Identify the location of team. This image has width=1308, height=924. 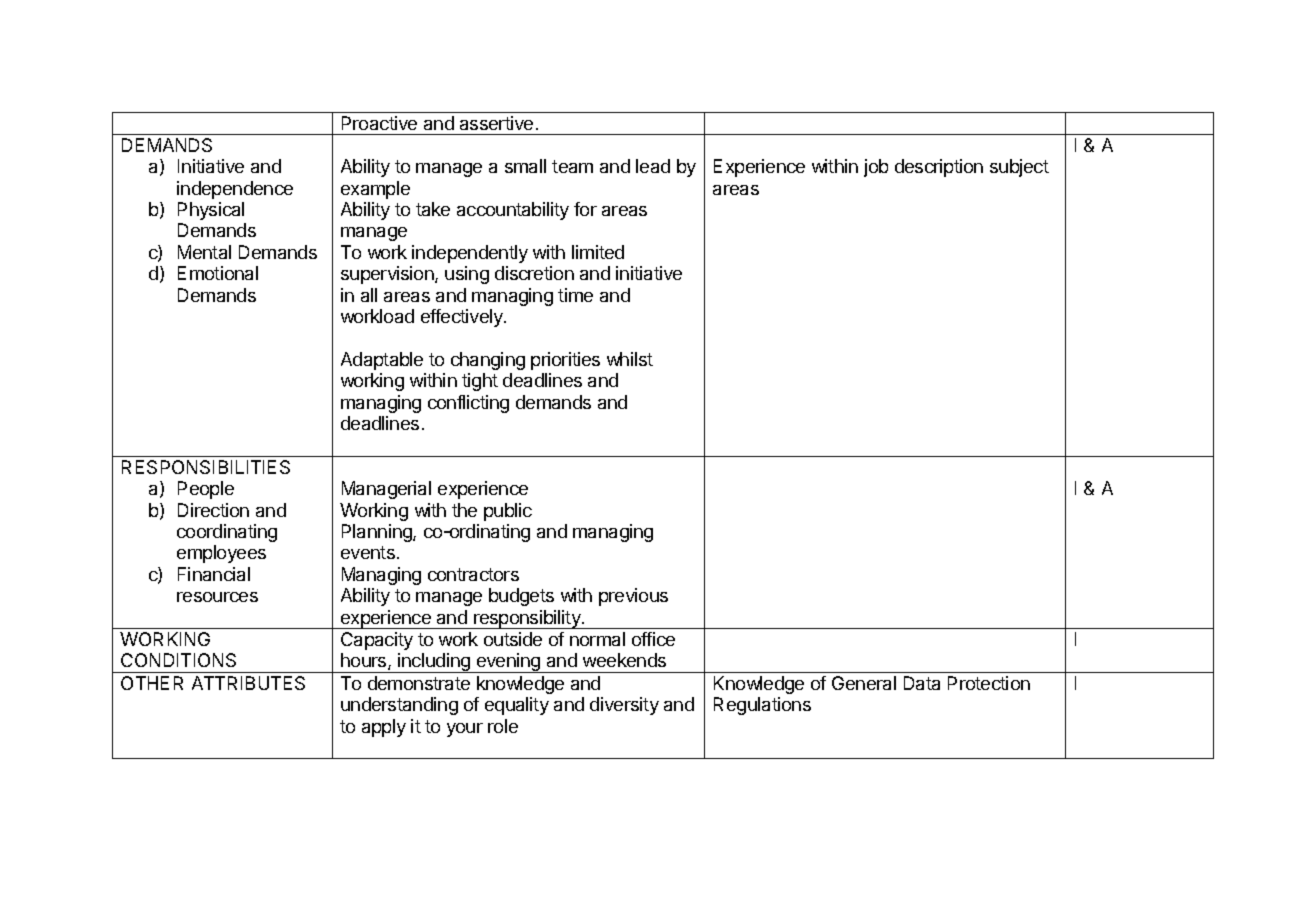
(572, 166).
